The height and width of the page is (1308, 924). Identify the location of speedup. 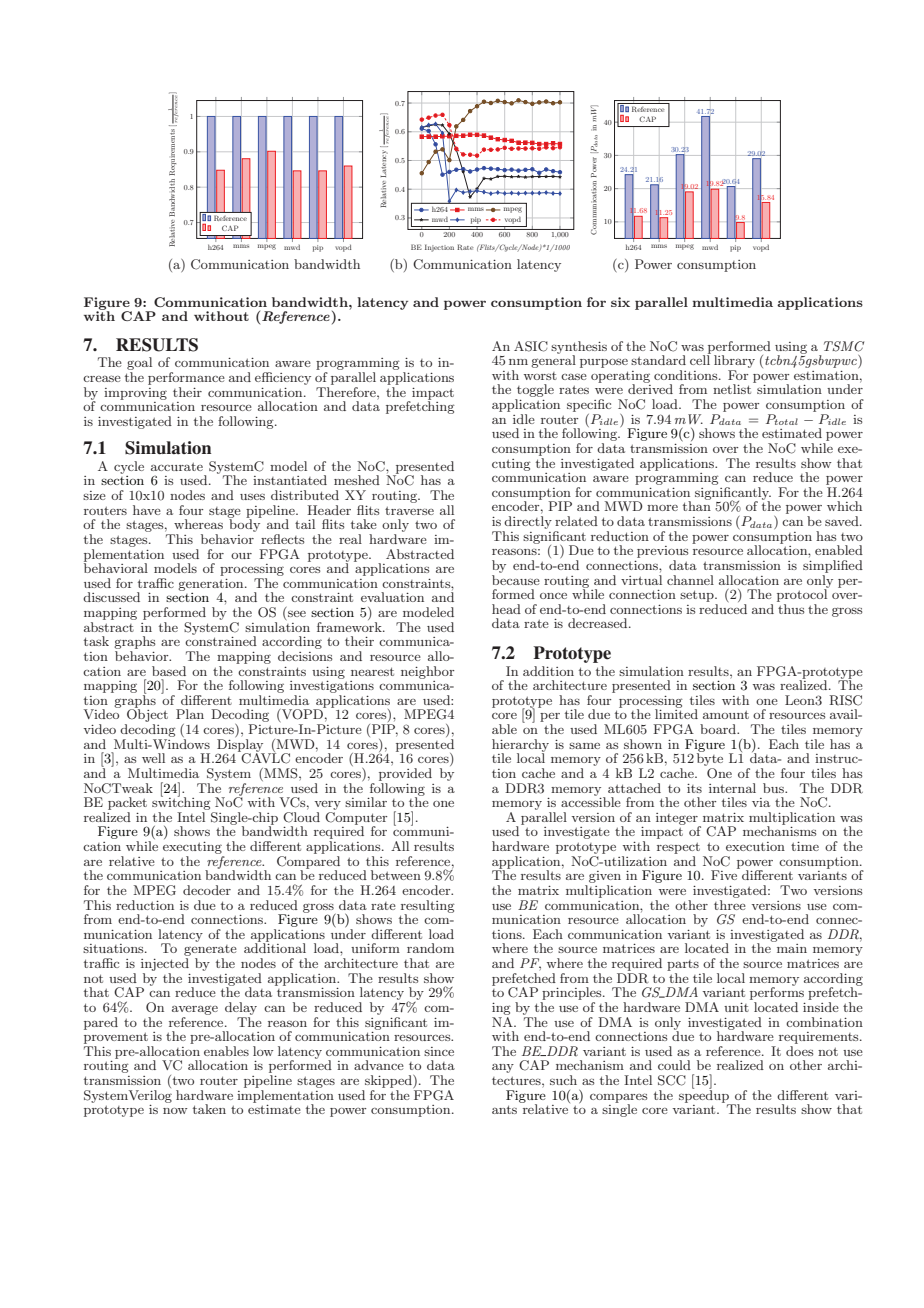
(705, 1096).
